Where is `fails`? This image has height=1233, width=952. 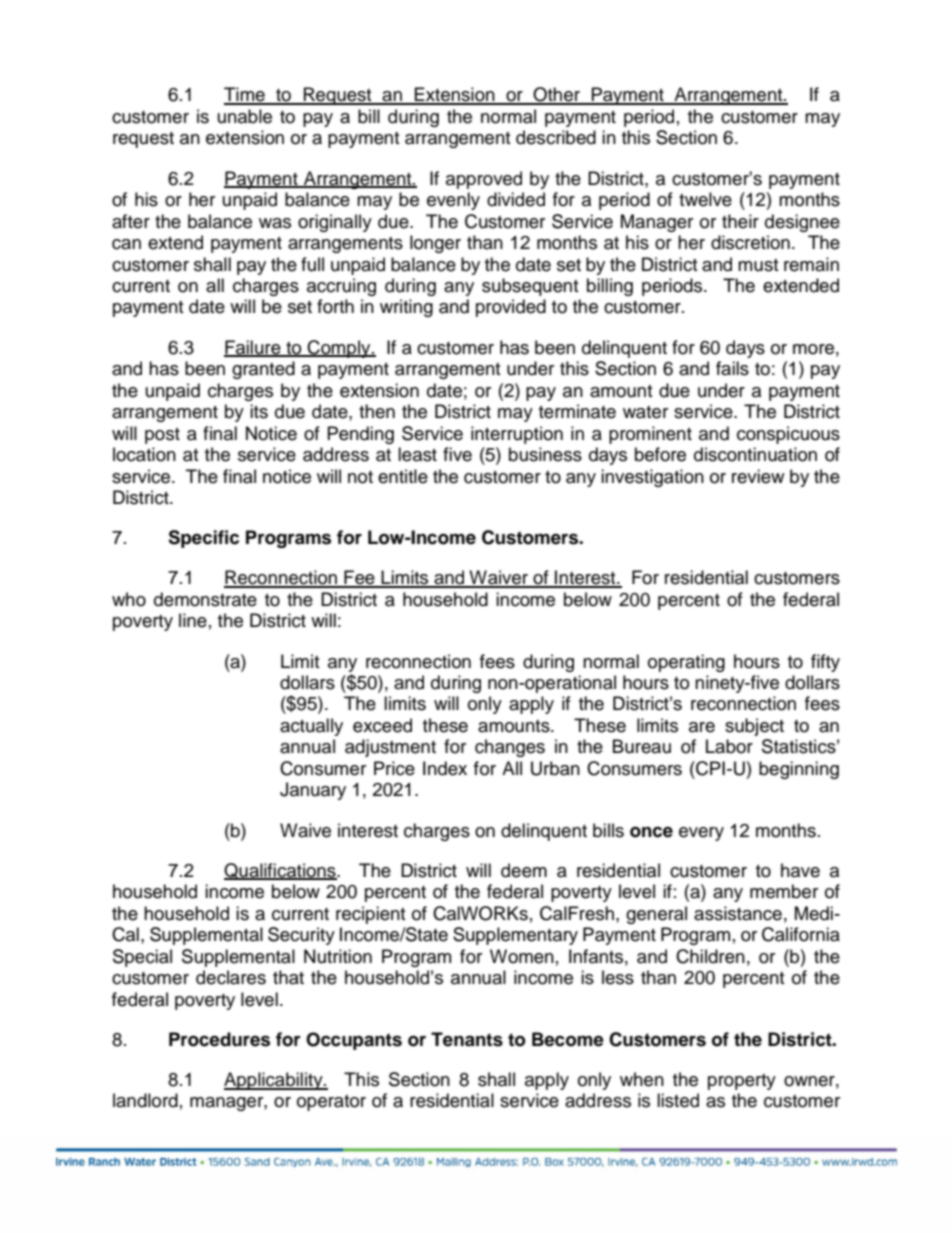 fails is located at coordinates (732, 368).
